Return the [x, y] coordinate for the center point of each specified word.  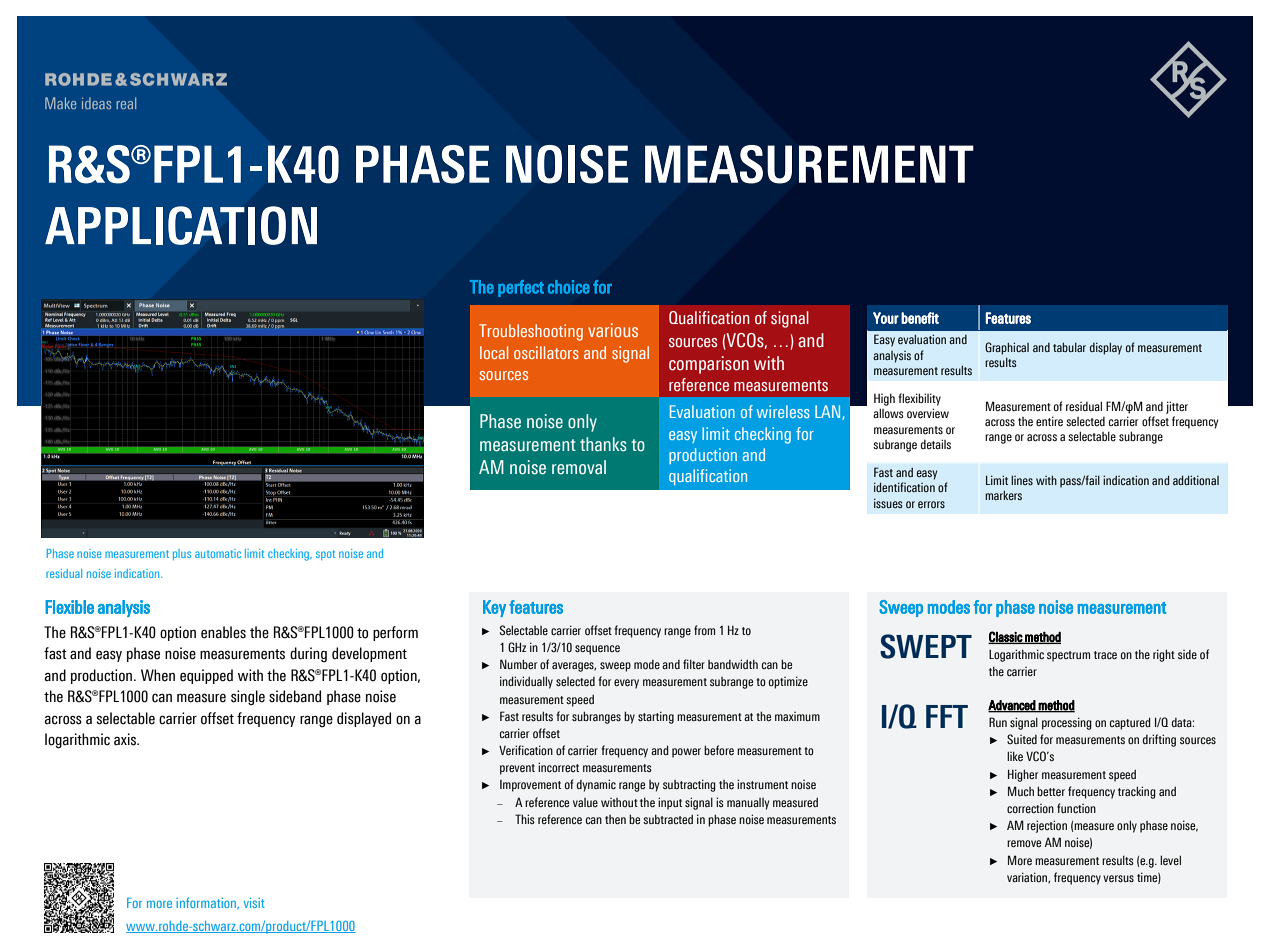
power [686, 753]
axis [126, 739]
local [494, 352]
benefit [920, 318]
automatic [218, 553]
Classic [1006, 637]
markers [1003, 495]
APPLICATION [181, 225]
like [1015, 756]
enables [223, 632]
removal [579, 467]
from [704, 630]
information [207, 903]
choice [569, 287]
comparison [709, 365]
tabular [1069, 347]
